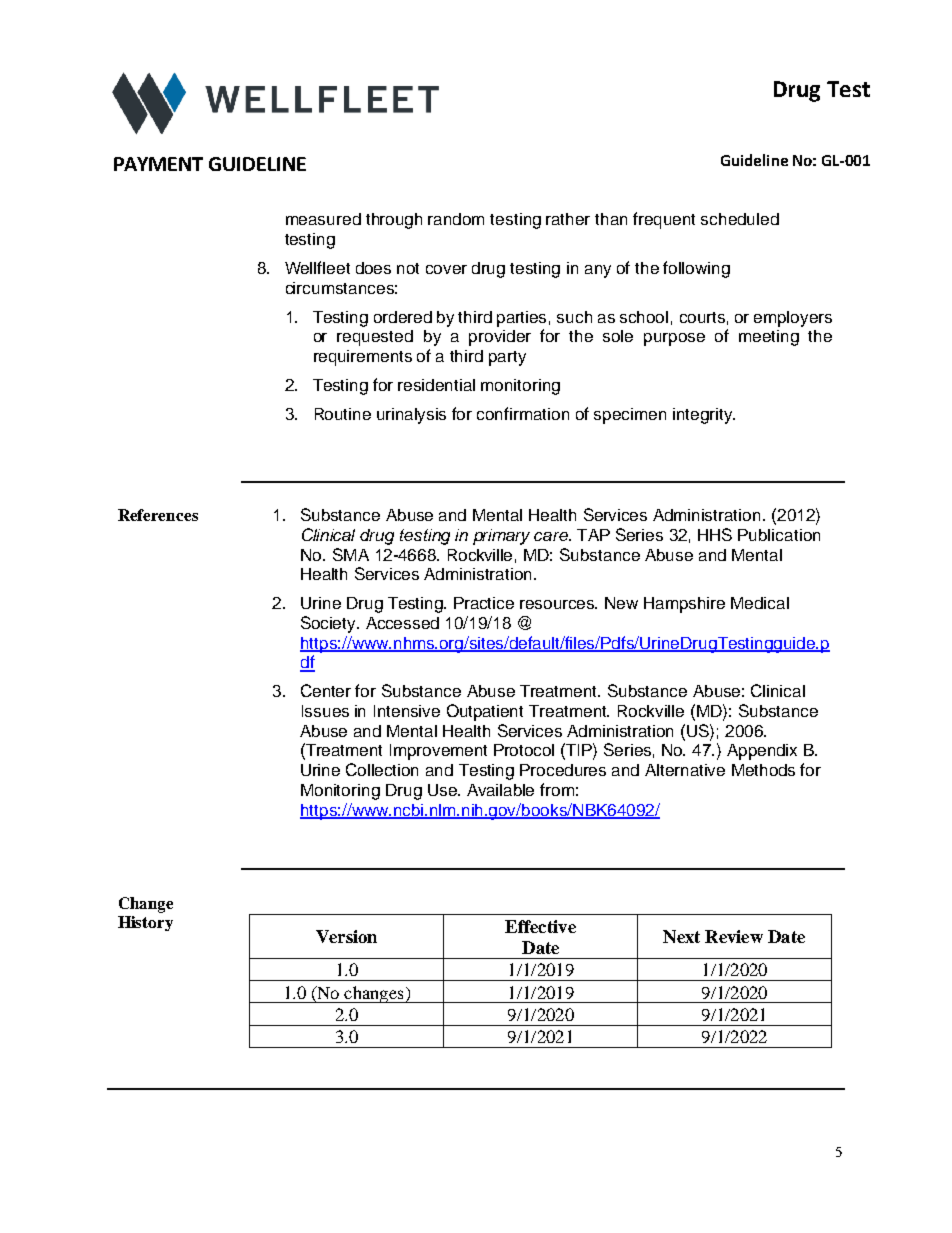  What do you see at coordinates (540, 926) in the document?
I see `Effective` at bounding box center [540, 926].
